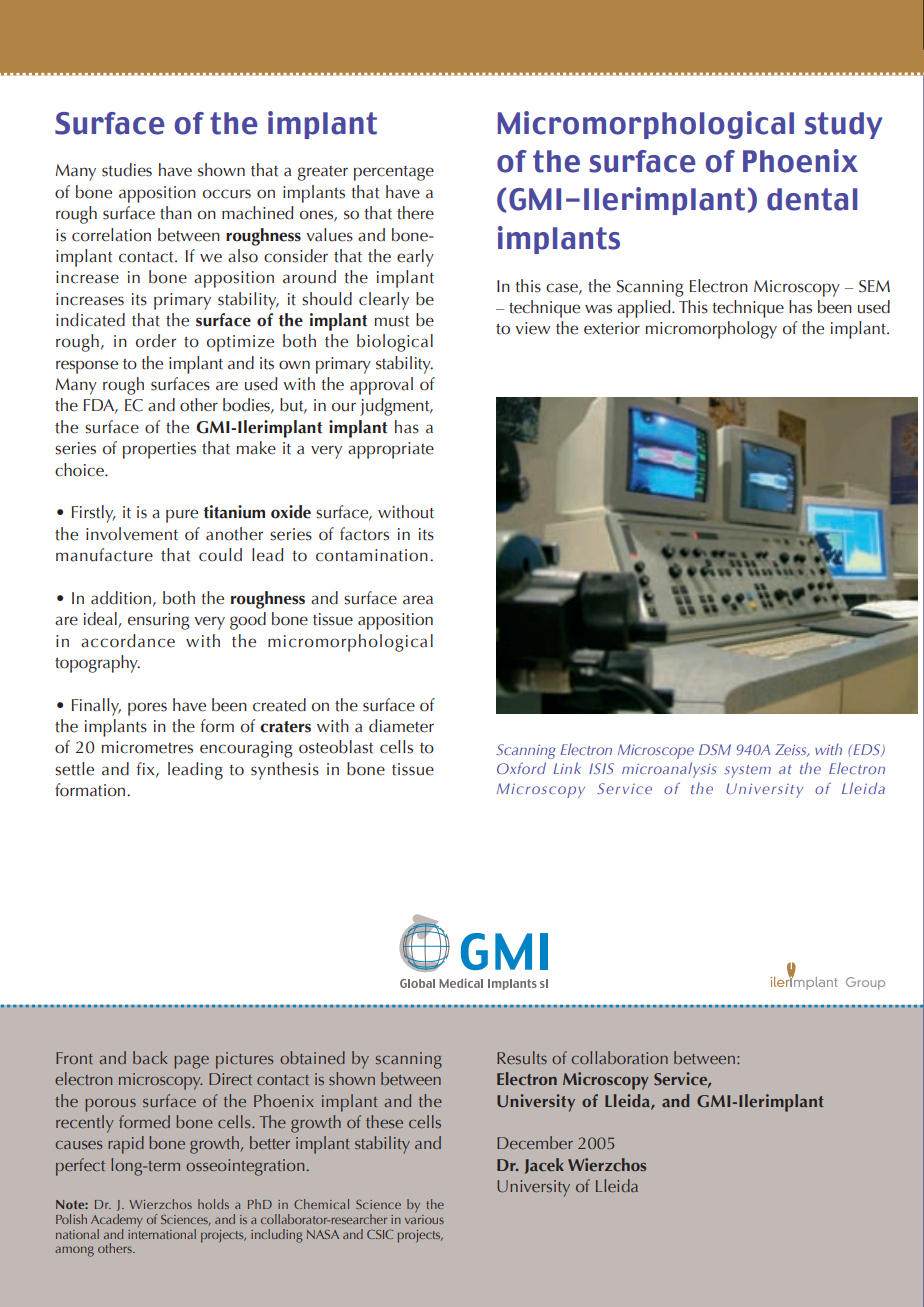 The width and height of the screenshot is (924, 1307). Describe the element at coordinates (213, 1204) in the screenshot. I see `holds` at that location.
